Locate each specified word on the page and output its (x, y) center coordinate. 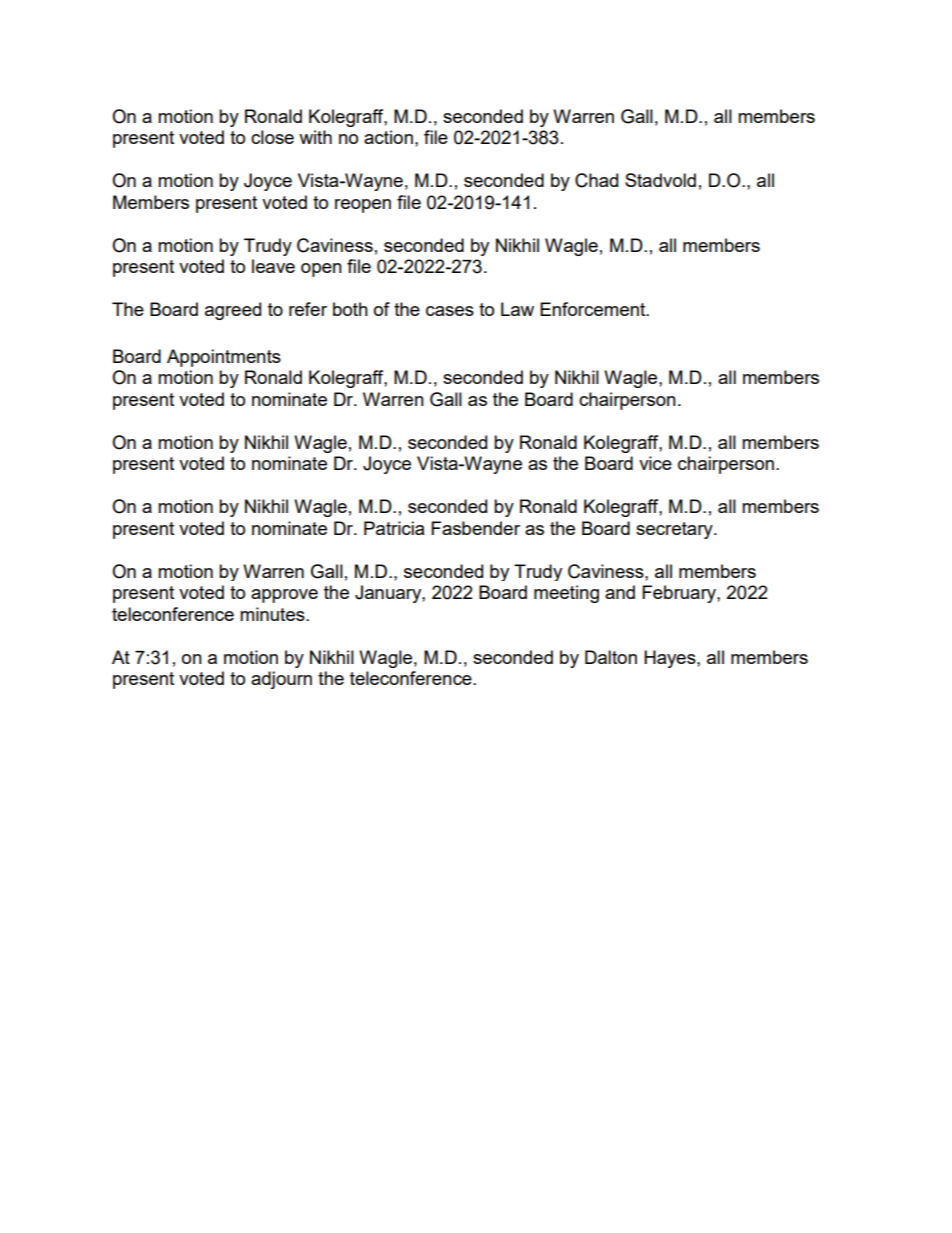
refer (308, 309)
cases (450, 311)
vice (655, 463)
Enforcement (594, 309)
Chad (596, 180)
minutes (273, 614)
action (388, 137)
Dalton (611, 657)
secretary (675, 530)
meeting (566, 594)
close (272, 137)
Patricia (394, 528)
